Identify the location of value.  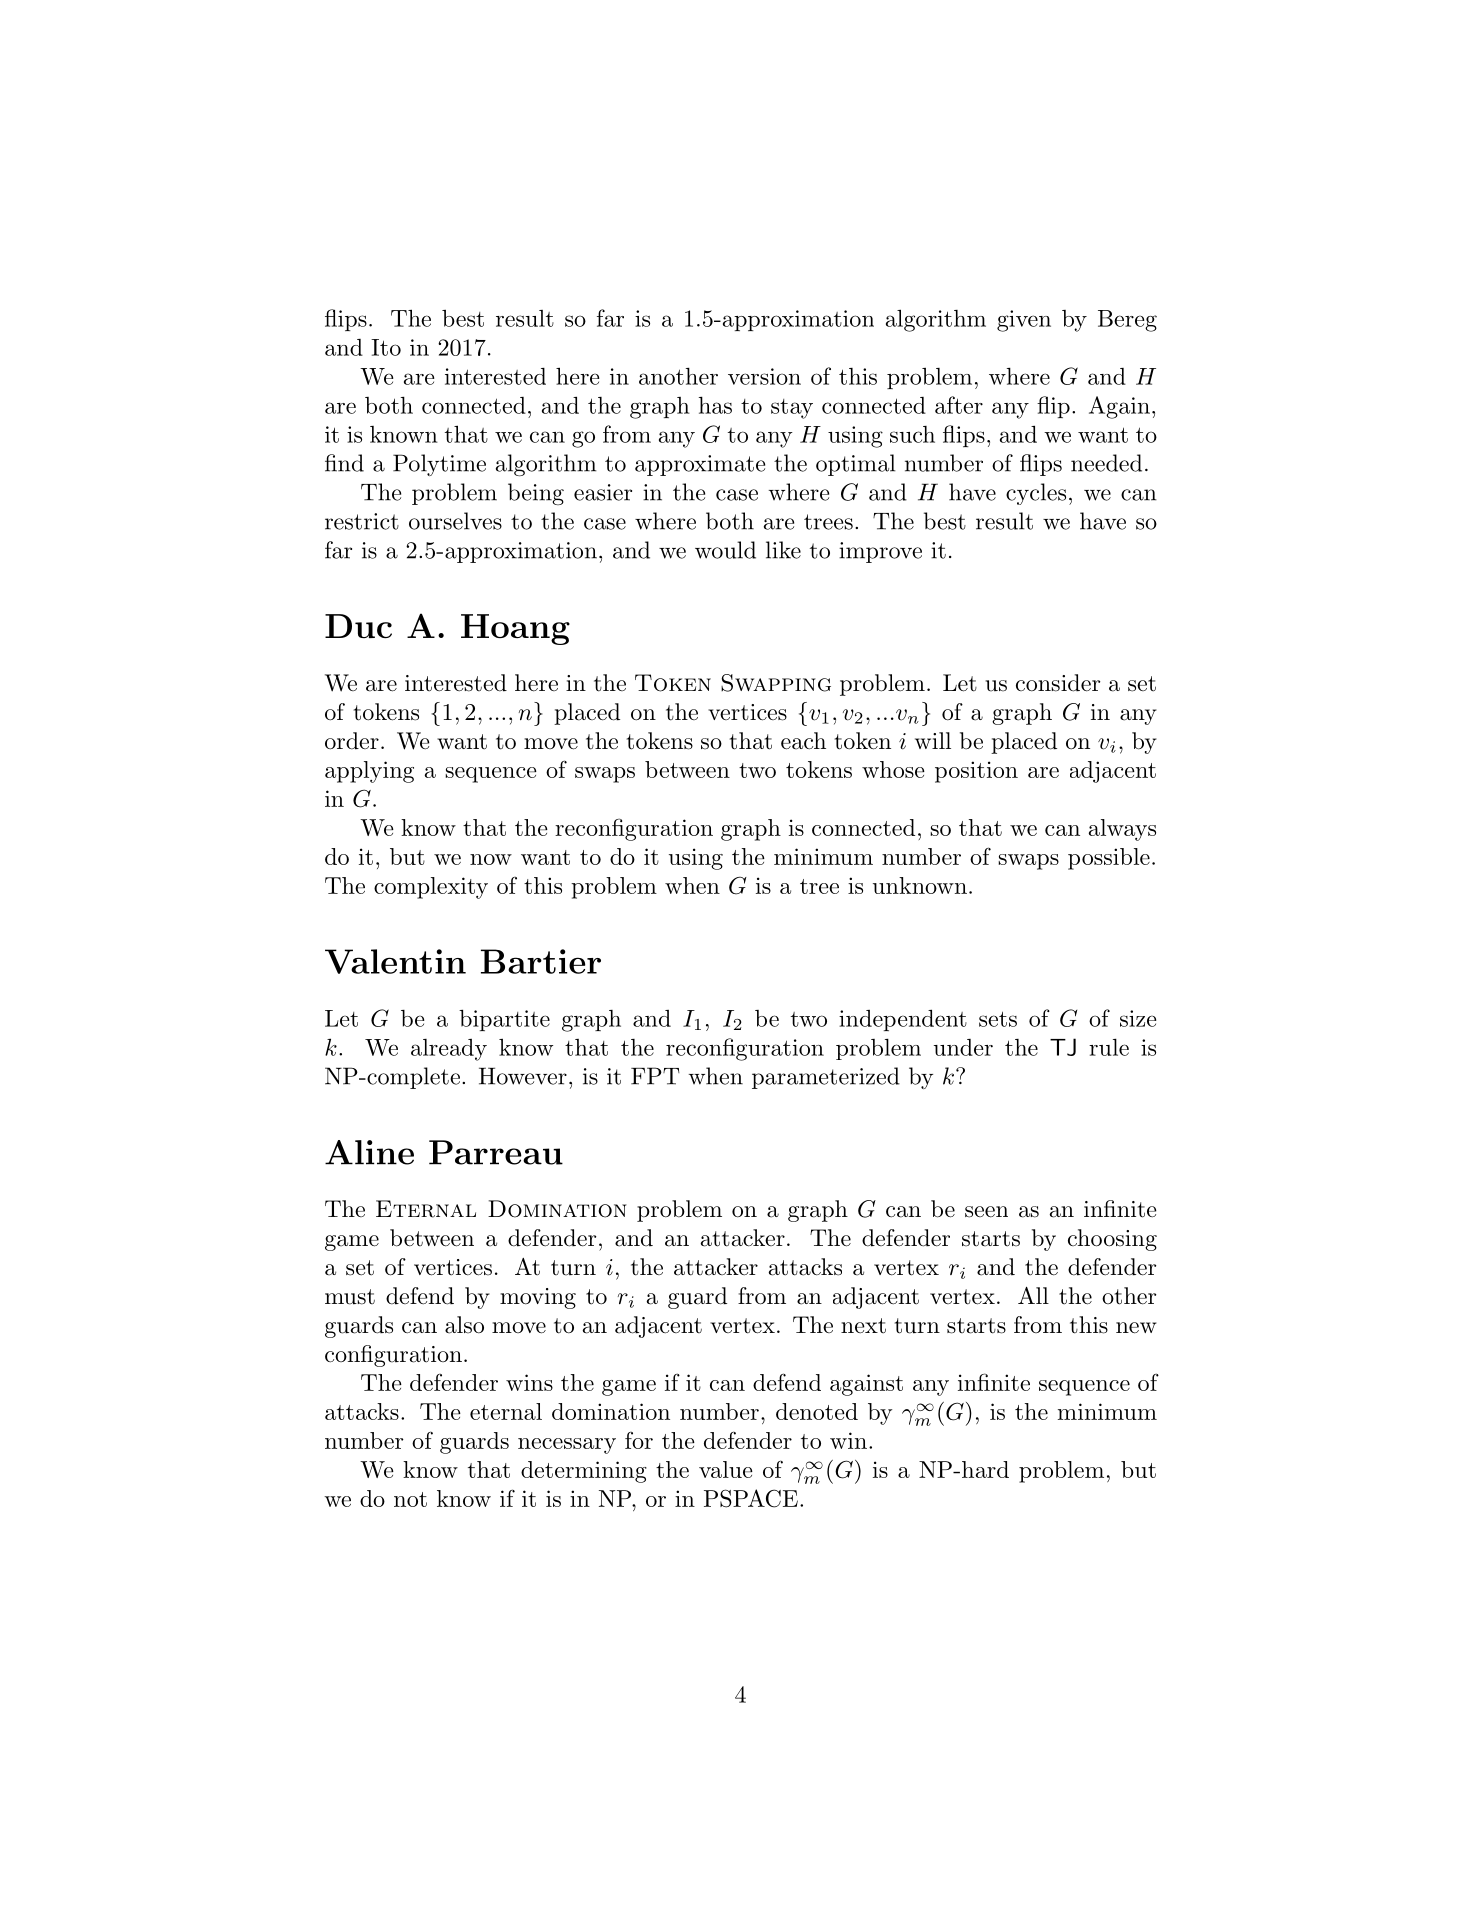
(726, 1469).
